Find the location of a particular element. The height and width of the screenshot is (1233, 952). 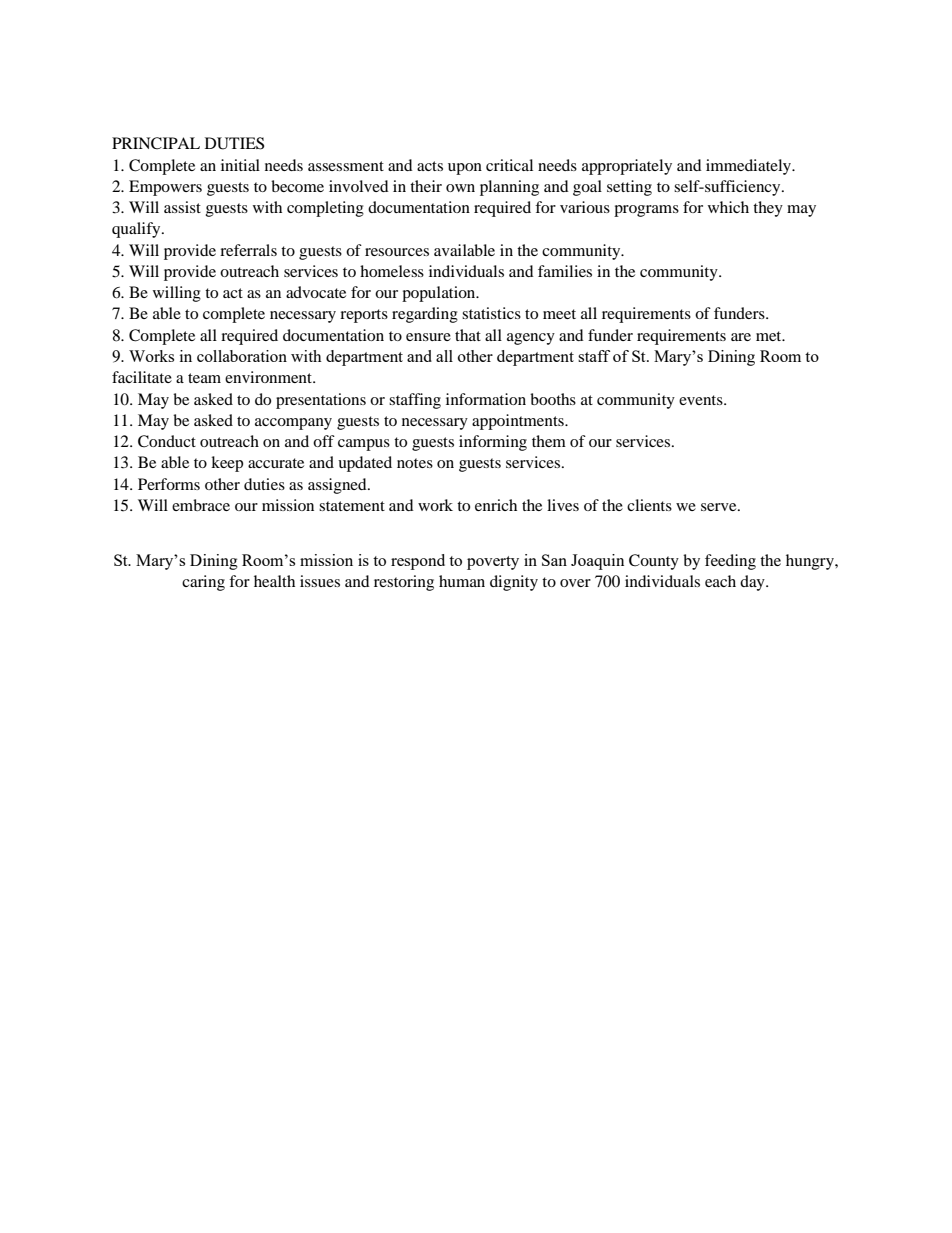

collaboration is located at coordinates (242, 356).
